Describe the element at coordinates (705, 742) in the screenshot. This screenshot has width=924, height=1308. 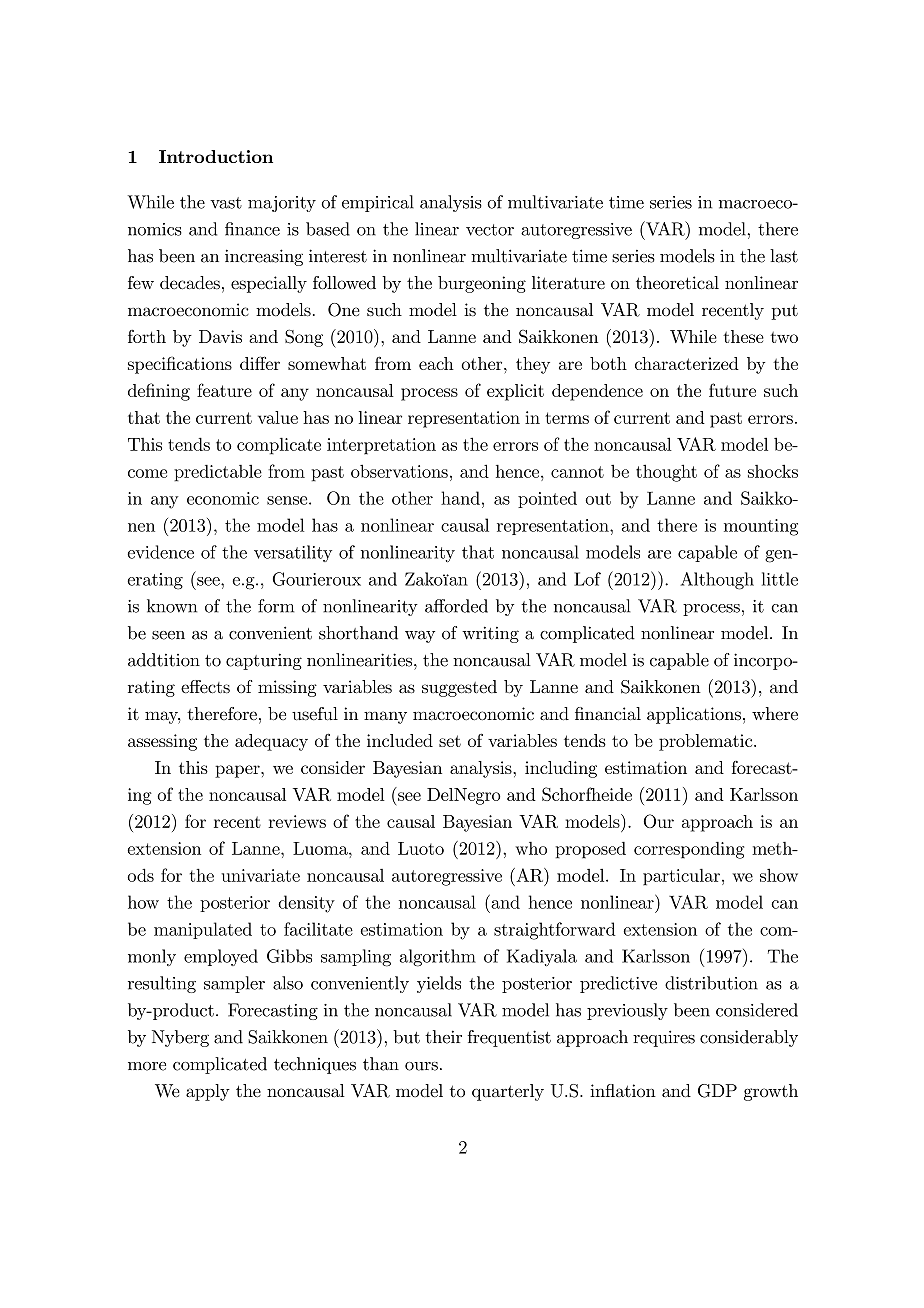
I see `problematic` at that location.
